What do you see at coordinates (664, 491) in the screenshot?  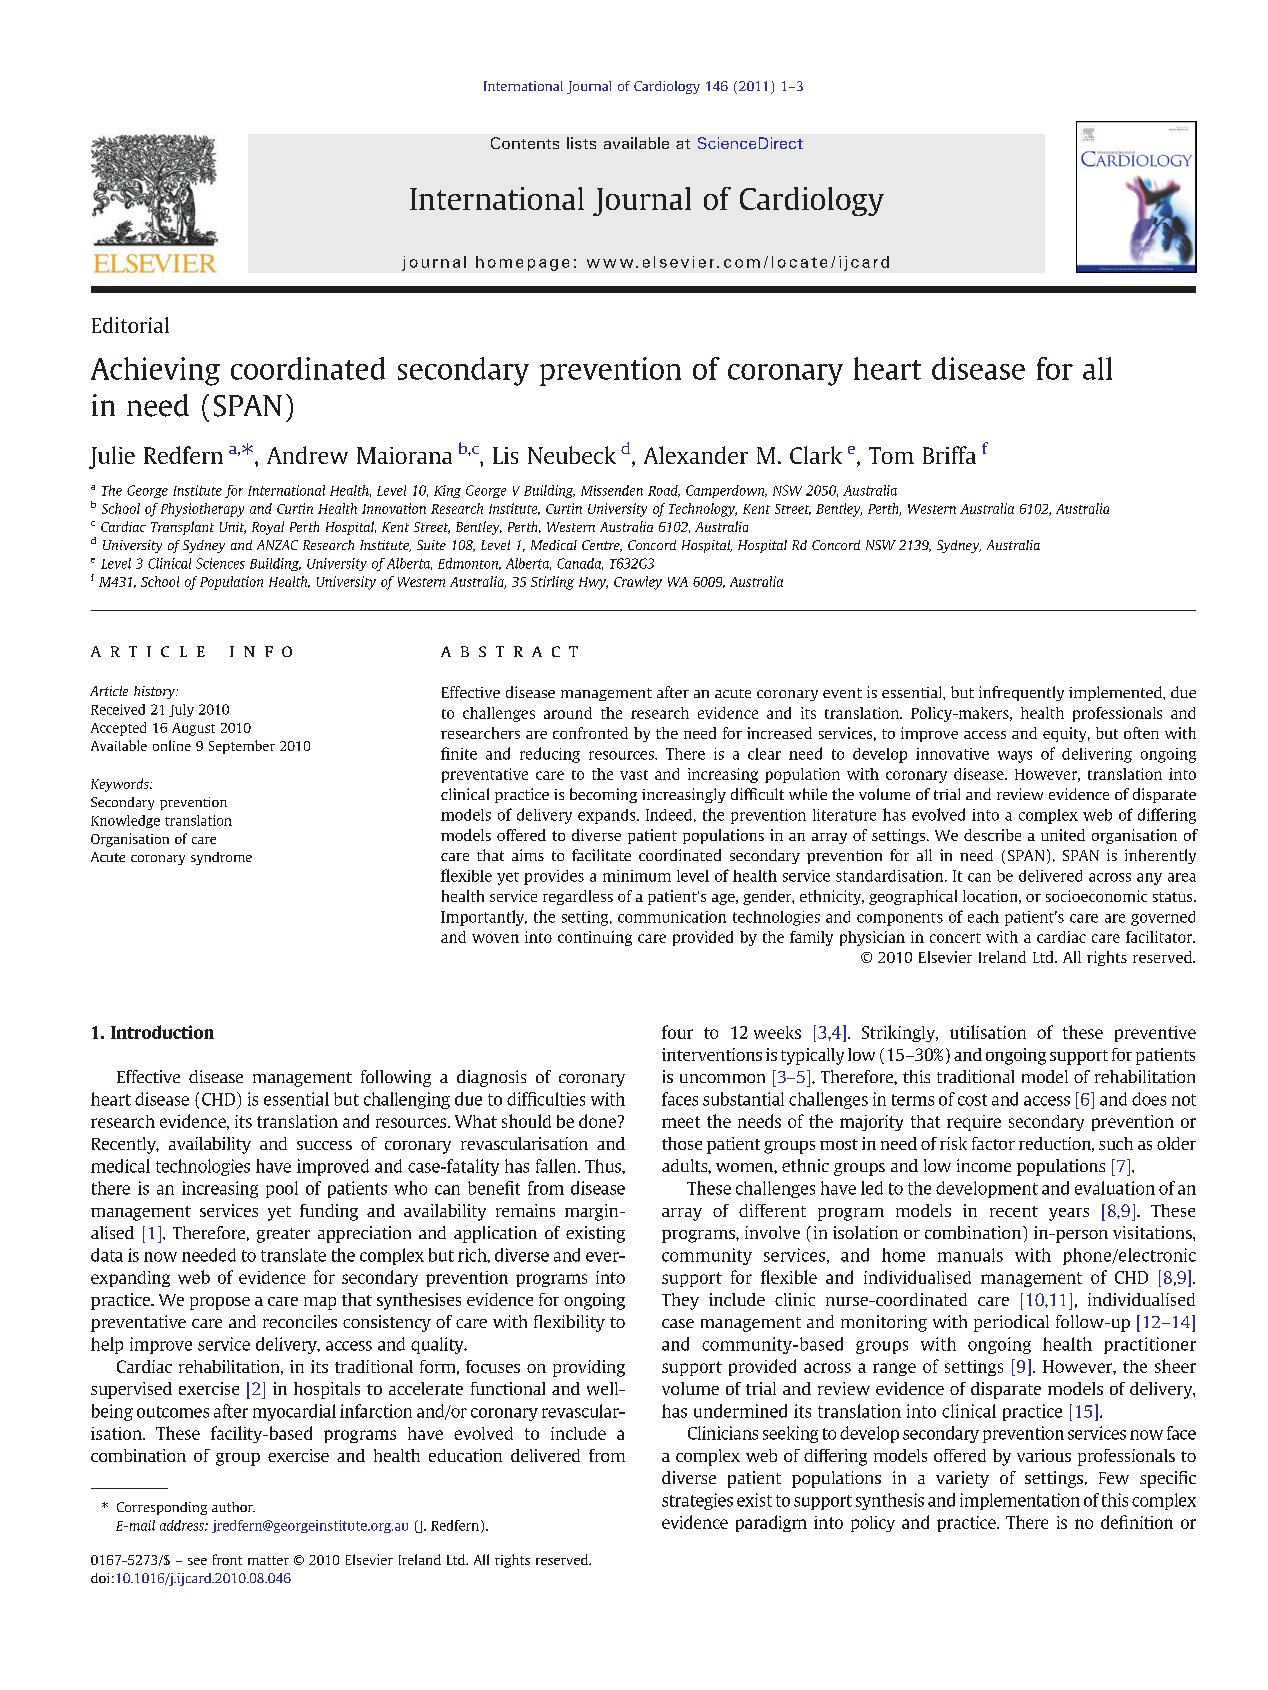 I see `Road` at bounding box center [664, 491].
